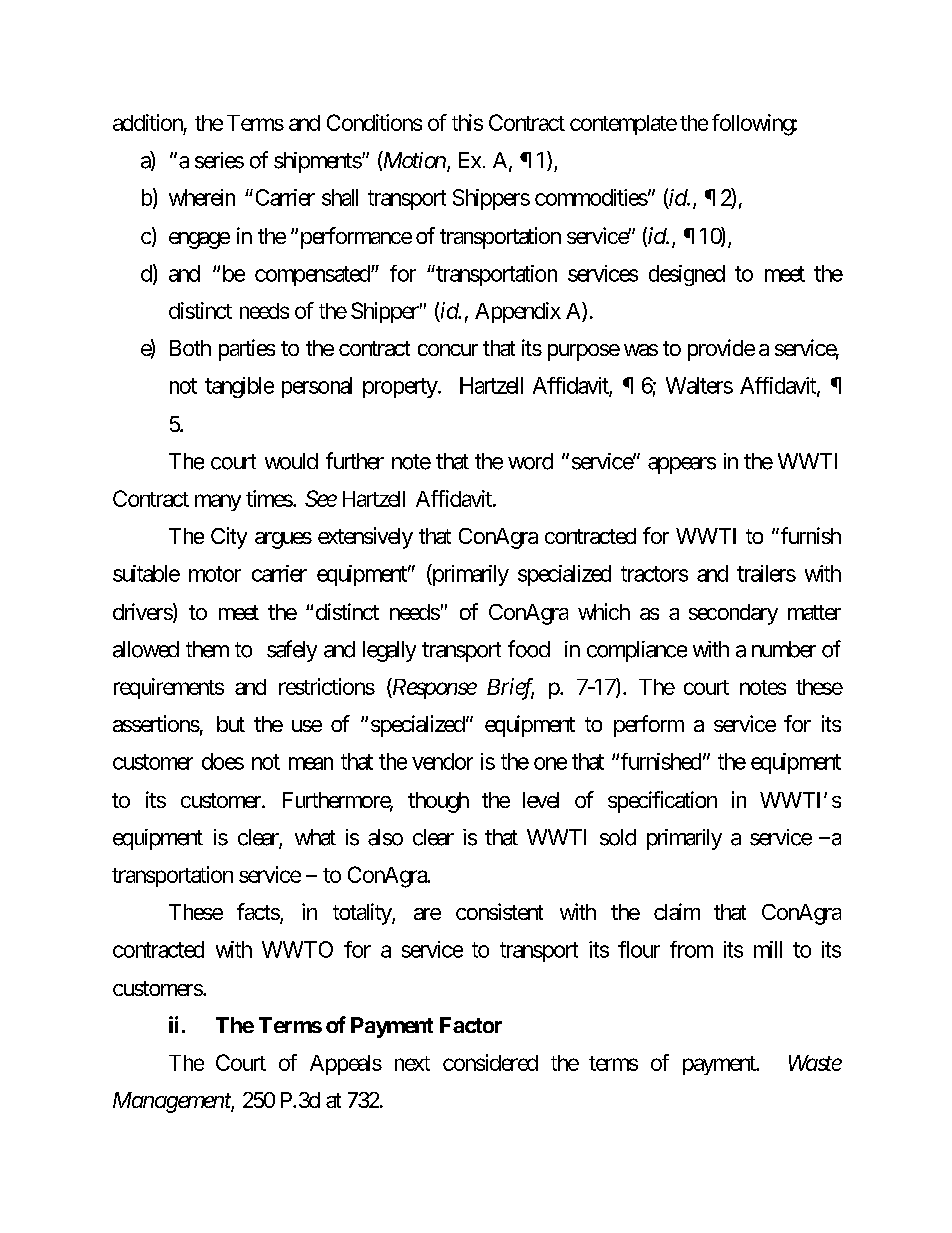 Image resolution: width=952 pixels, height=1233 pixels. What do you see at coordinates (687, 275) in the document?
I see `designed` at bounding box center [687, 275].
